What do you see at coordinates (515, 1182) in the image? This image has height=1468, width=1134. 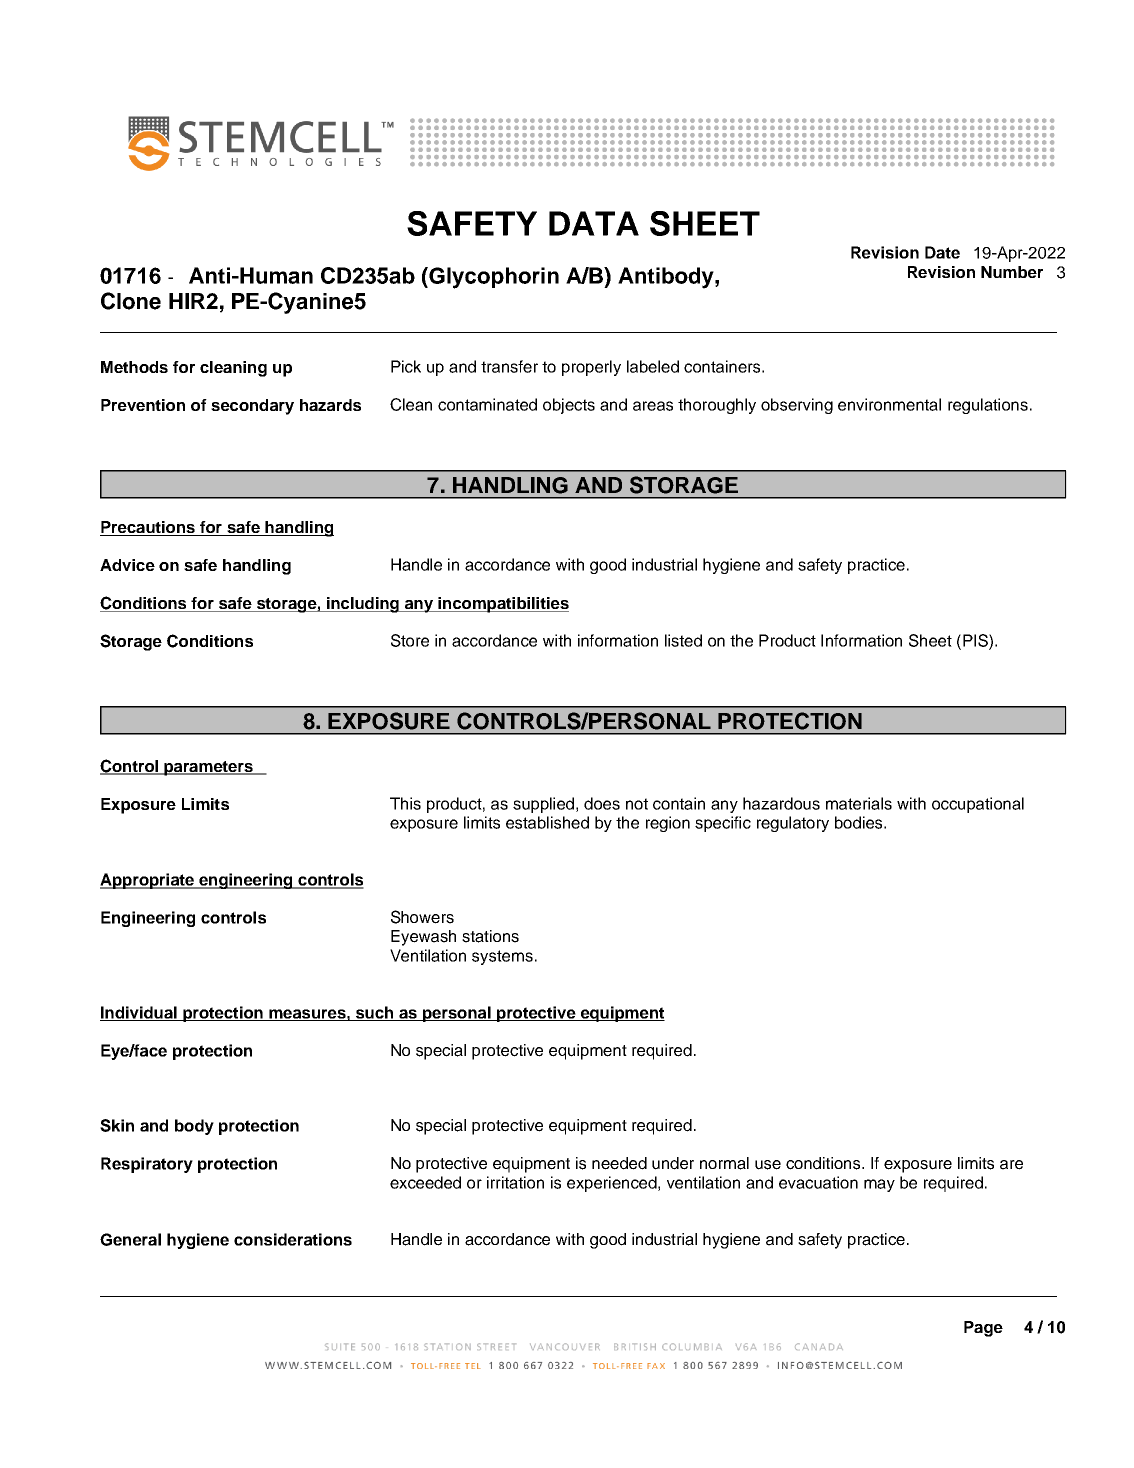 I see `irritation` at bounding box center [515, 1182].
